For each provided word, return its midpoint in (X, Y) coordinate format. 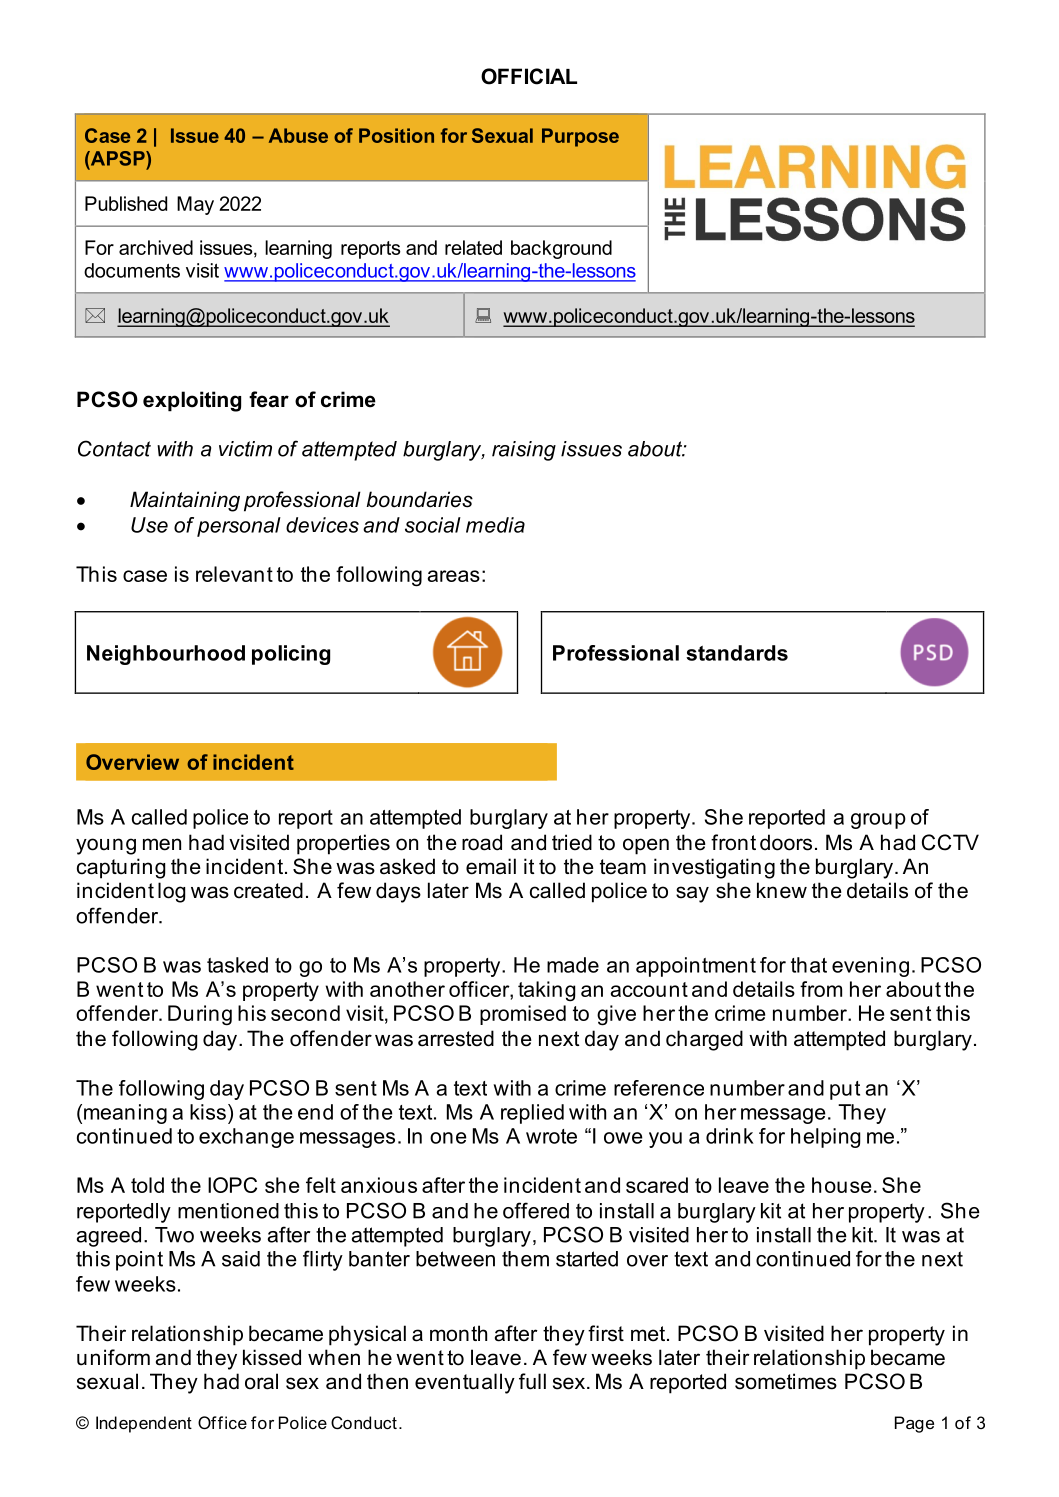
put (845, 1090)
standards (737, 653)
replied (532, 1114)
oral (261, 1381)
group (878, 821)
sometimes (786, 1381)
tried (572, 842)
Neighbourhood (166, 655)
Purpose (580, 137)
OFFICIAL (529, 76)
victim (245, 449)
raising (524, 451)
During (200, 1015)
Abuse (298, 135)
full (532, 1381)
